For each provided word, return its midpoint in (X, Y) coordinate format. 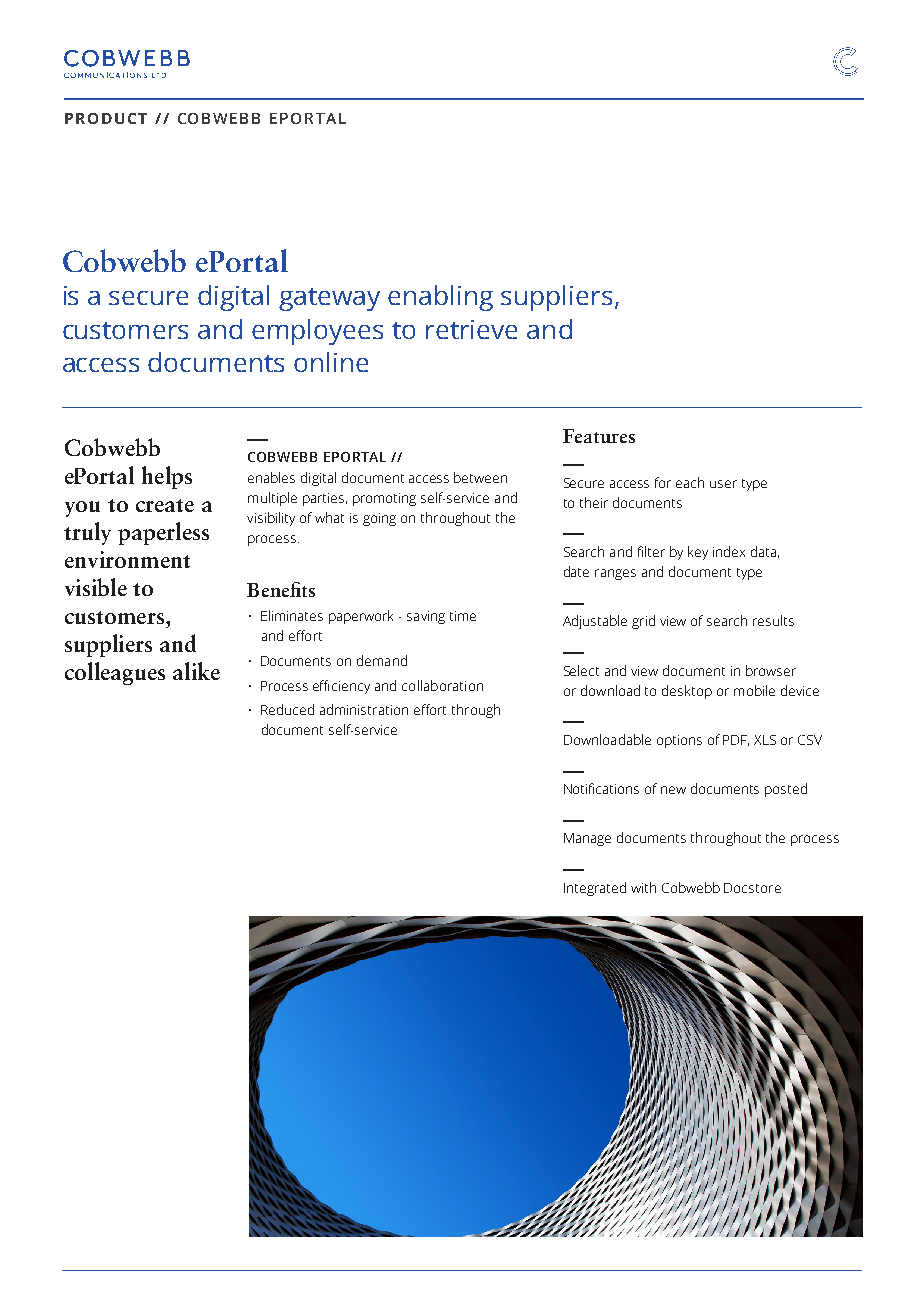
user (723, 484)
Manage (587, 839)
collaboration (442, 685)
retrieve (471, 329)
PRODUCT (106, 118)
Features (599, 436)
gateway (329, 299)
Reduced (287, 709)
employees (317, 332)
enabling (440, 298)
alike (196, 671)
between (480, 477)
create (165, 505)
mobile (754, 690)
